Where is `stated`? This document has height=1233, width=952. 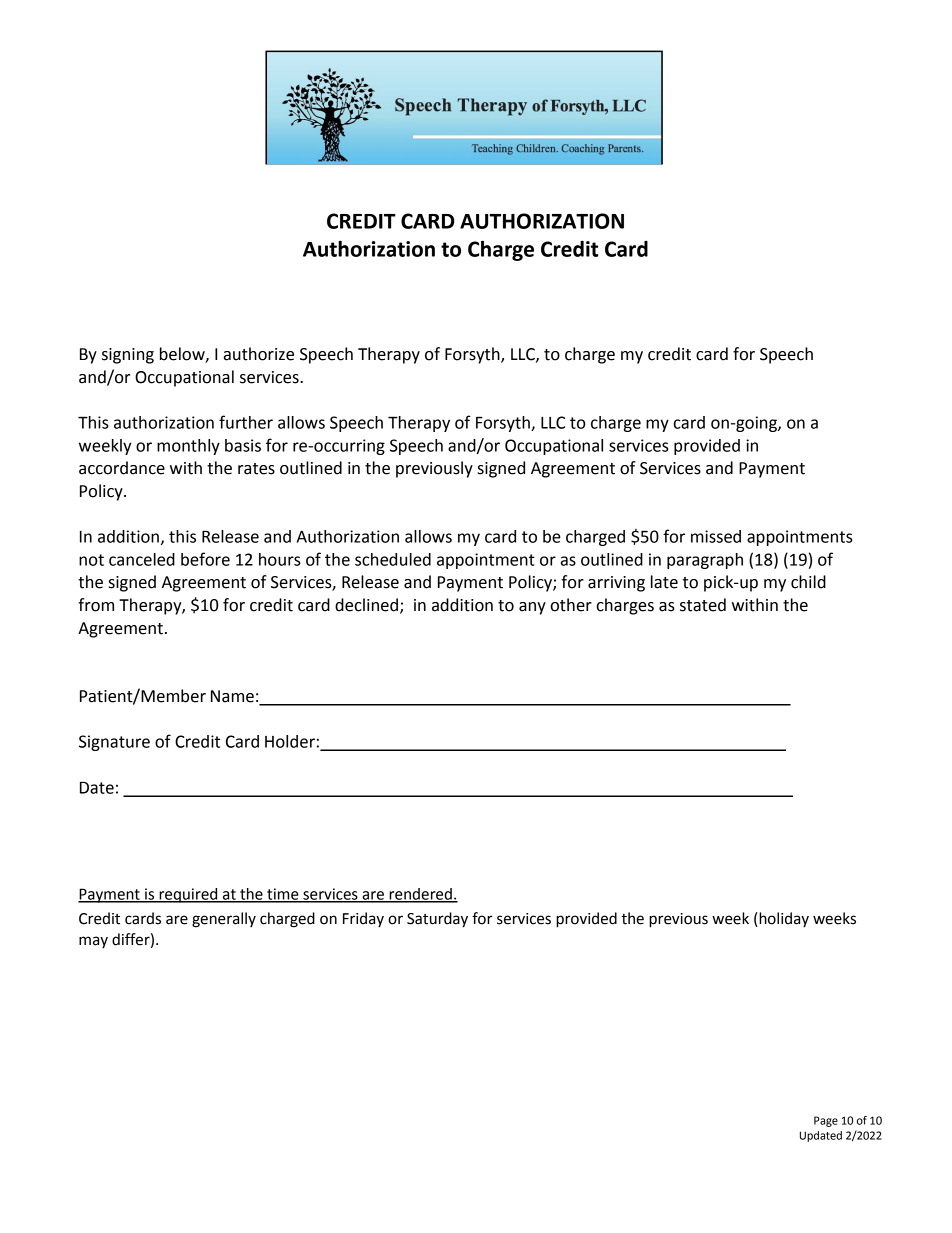
stated is located at coordinates (703, 605).
